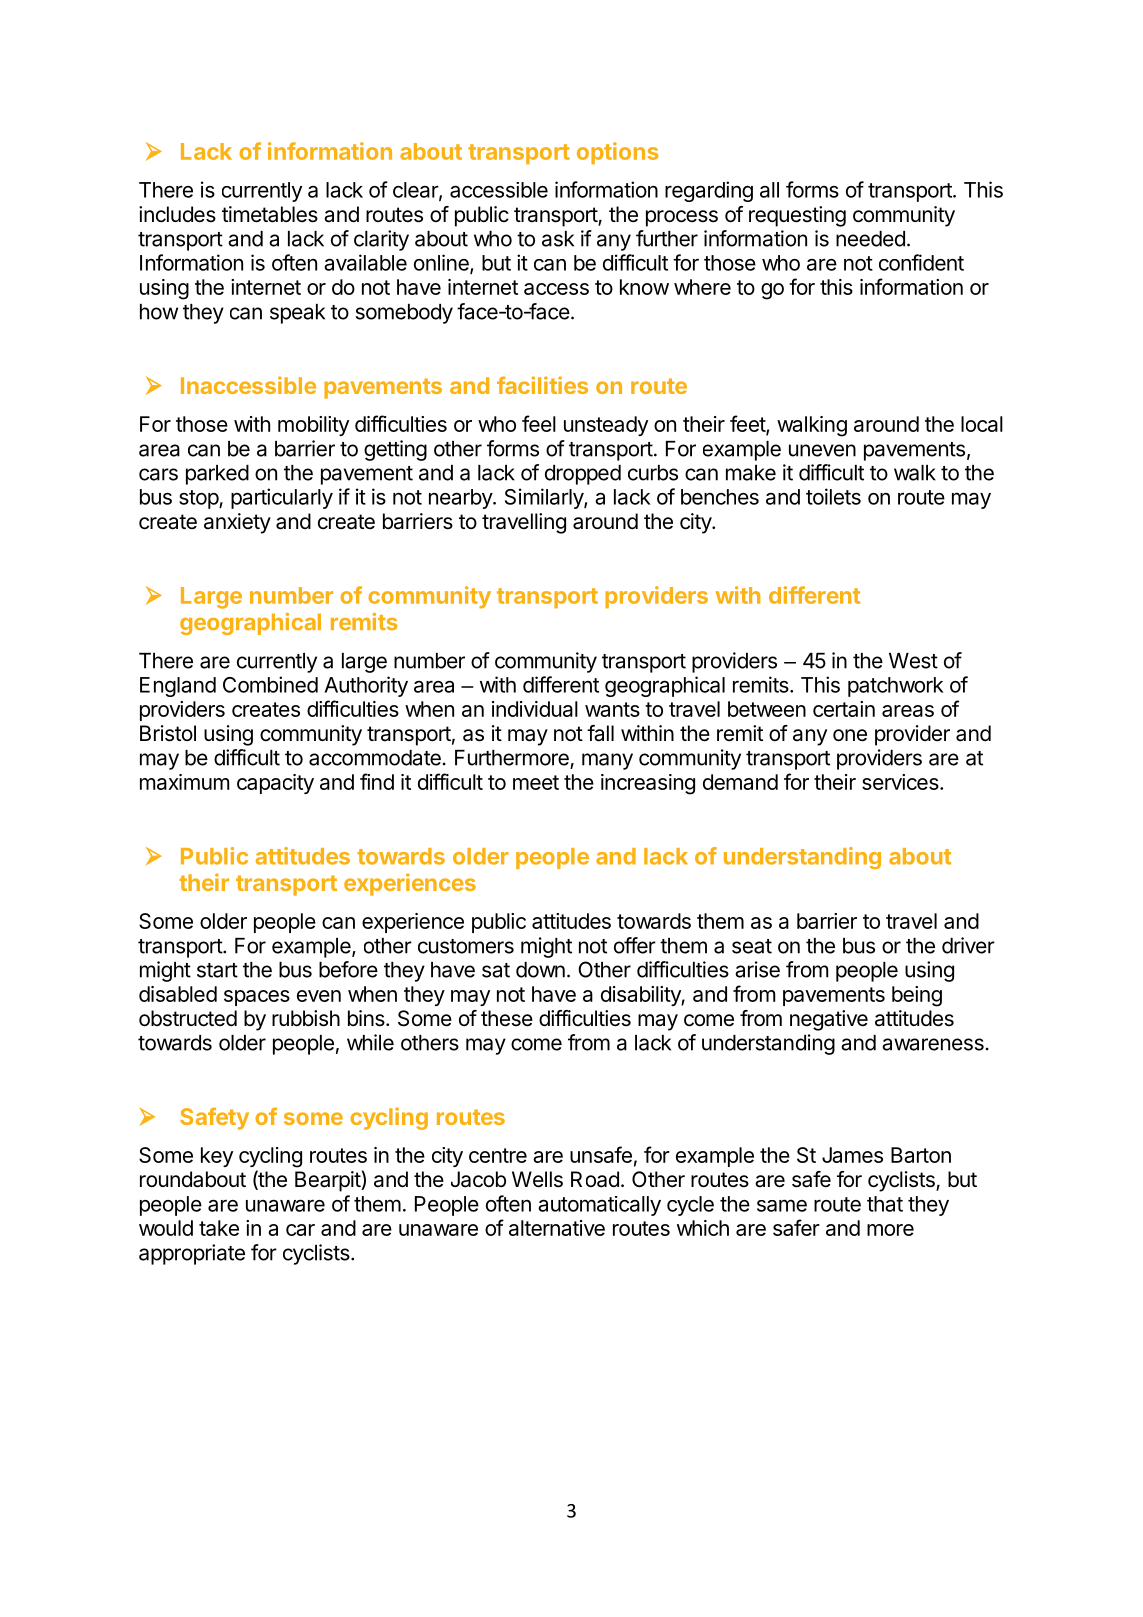 The image size is (1143, 1617). I want to click on patchwork, so click(896, 687).
